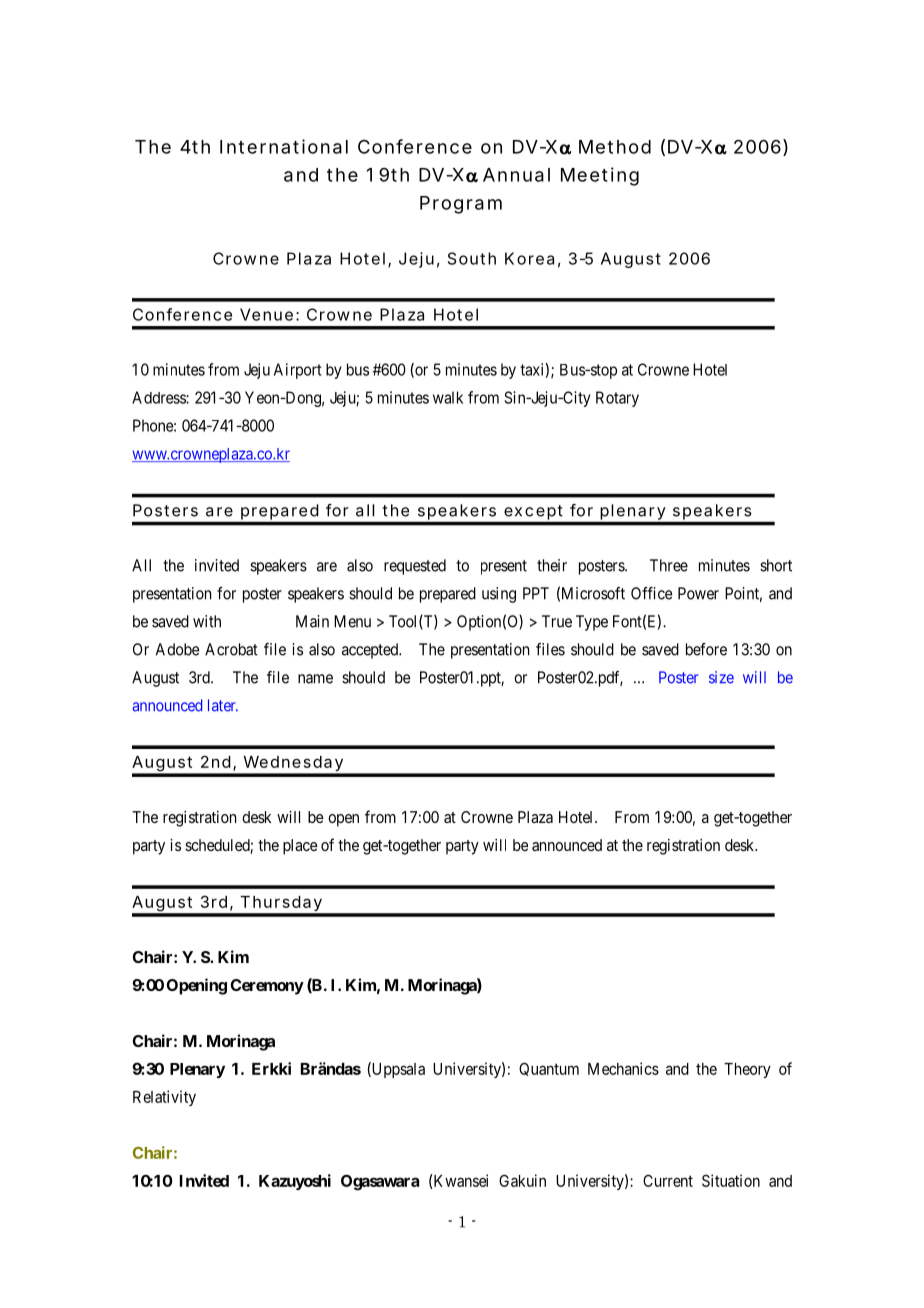  What do you see at coordinates (615, 147) in the screenshot?
I see `Method` at bounding box center [615, 147].
